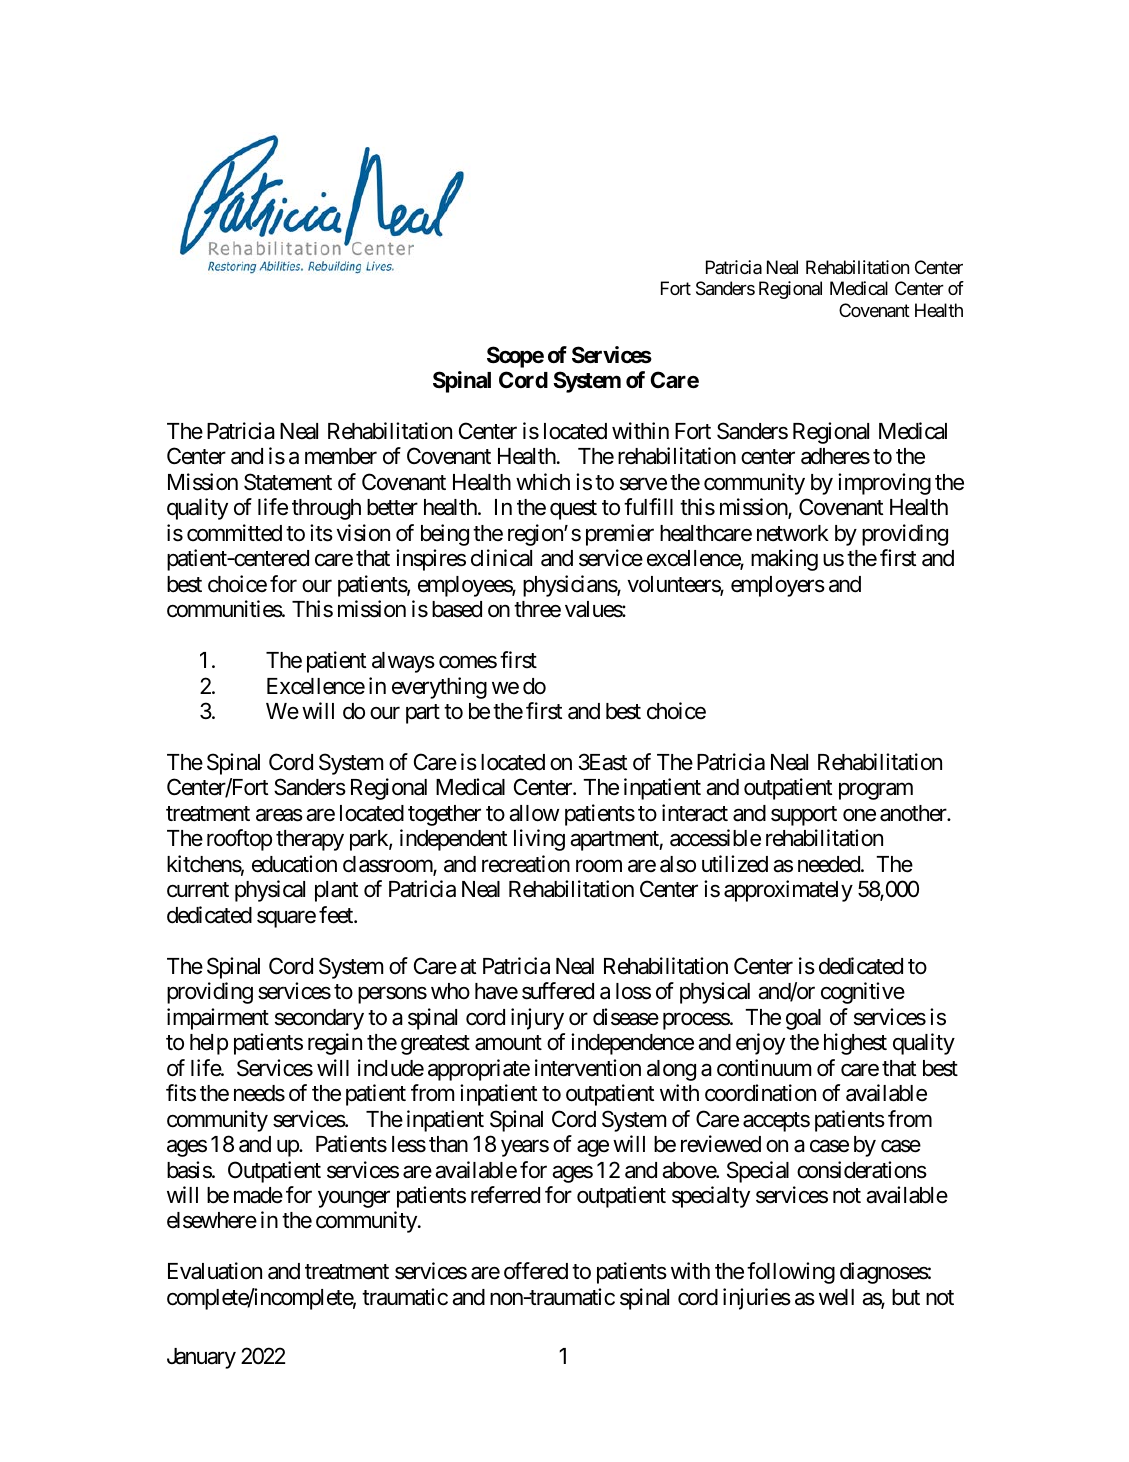  Describe the element at coordinates (884, 484) in the screenshot. I see `improving` at that location.
